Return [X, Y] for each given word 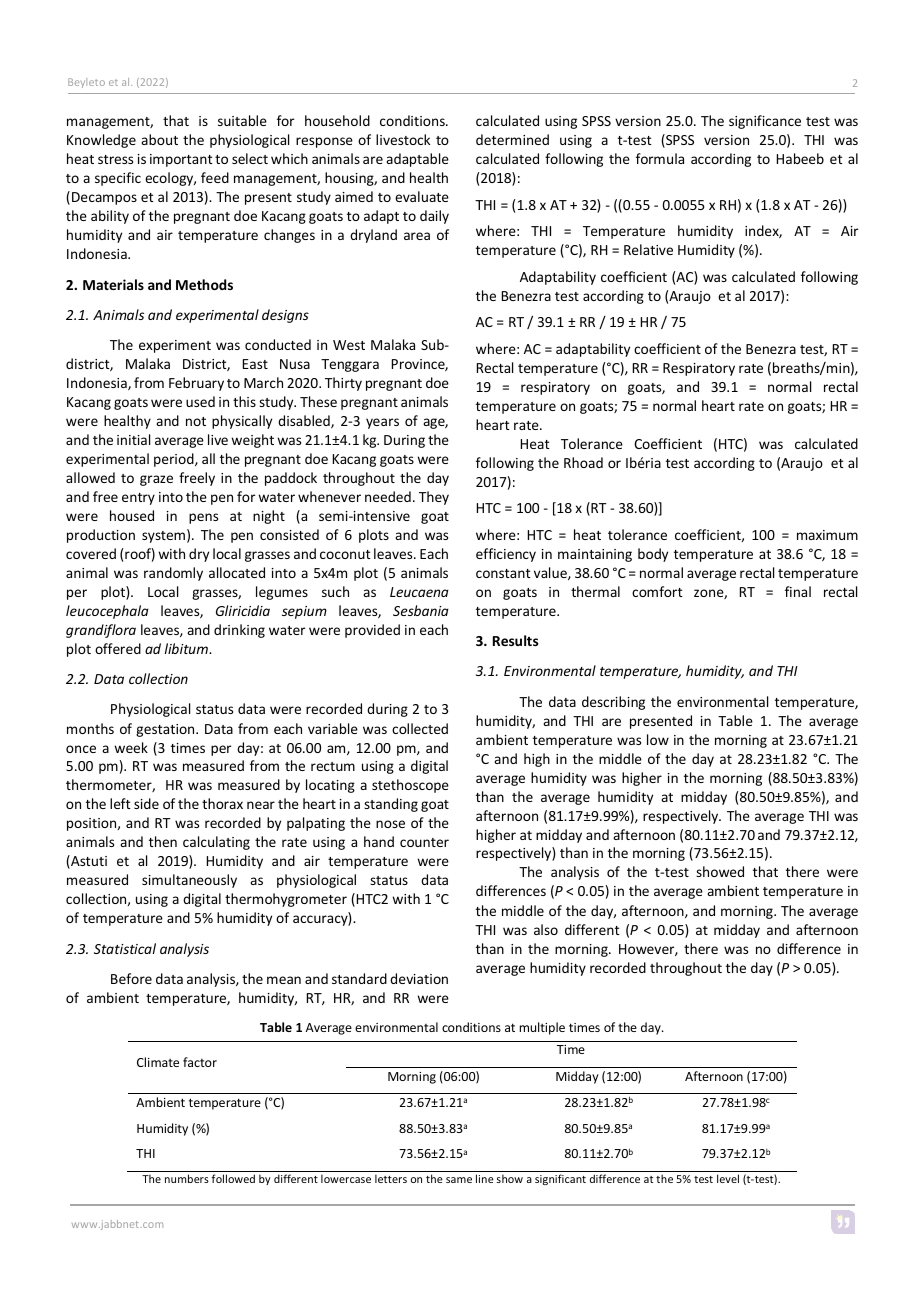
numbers [187, 1178]
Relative [648, 249]
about [159, 139]
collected [420, 728]
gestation [166, 730]
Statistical [125, 948]
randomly [173, 574]
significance [765, 122]
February [196, 384]
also [546, 929]
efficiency [506, 555]
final [798, 591]
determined [512, 139]
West [349, 345]
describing [613, 703]
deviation [419, 978]
